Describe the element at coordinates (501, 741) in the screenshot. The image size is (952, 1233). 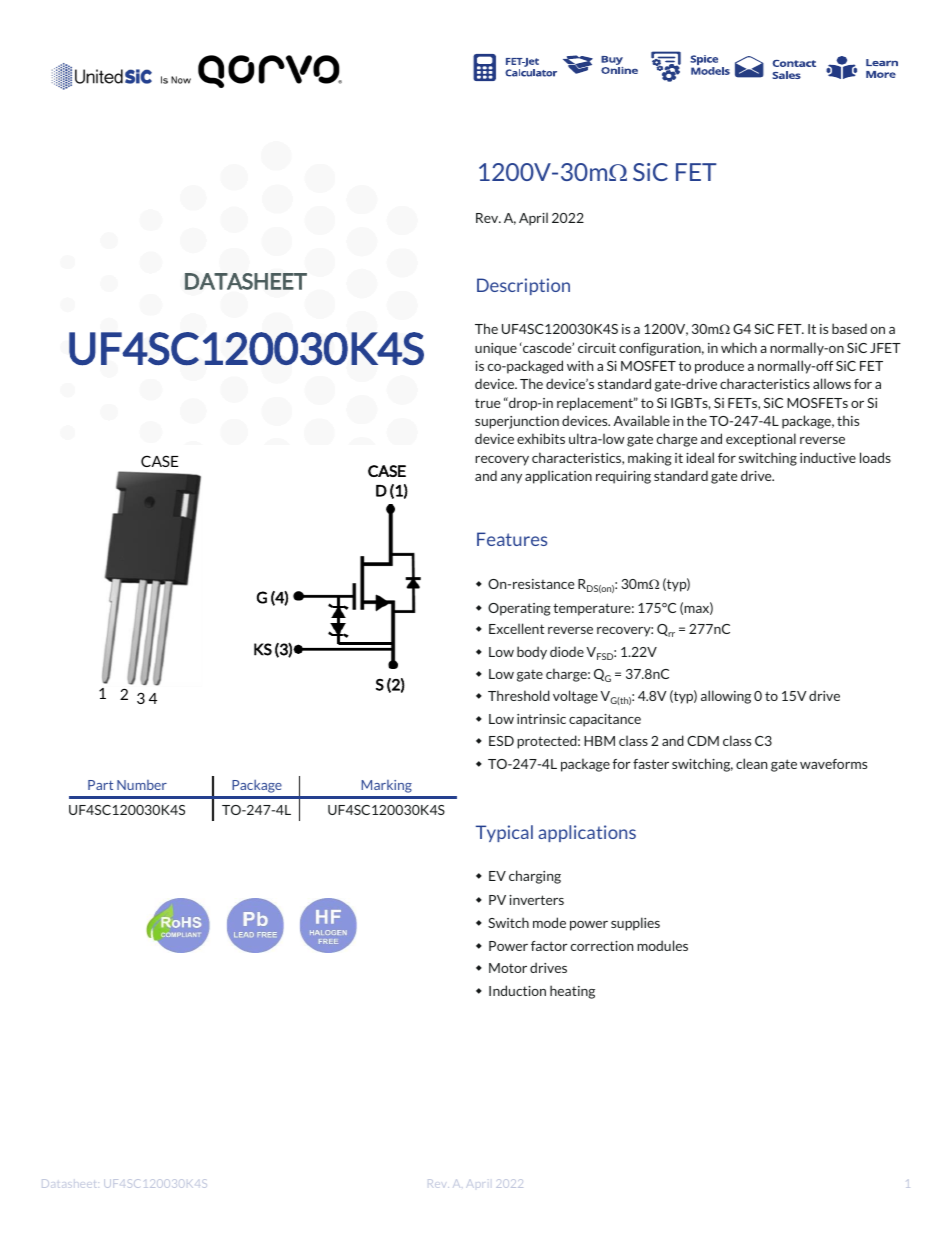
I see `ESD` at that location.
